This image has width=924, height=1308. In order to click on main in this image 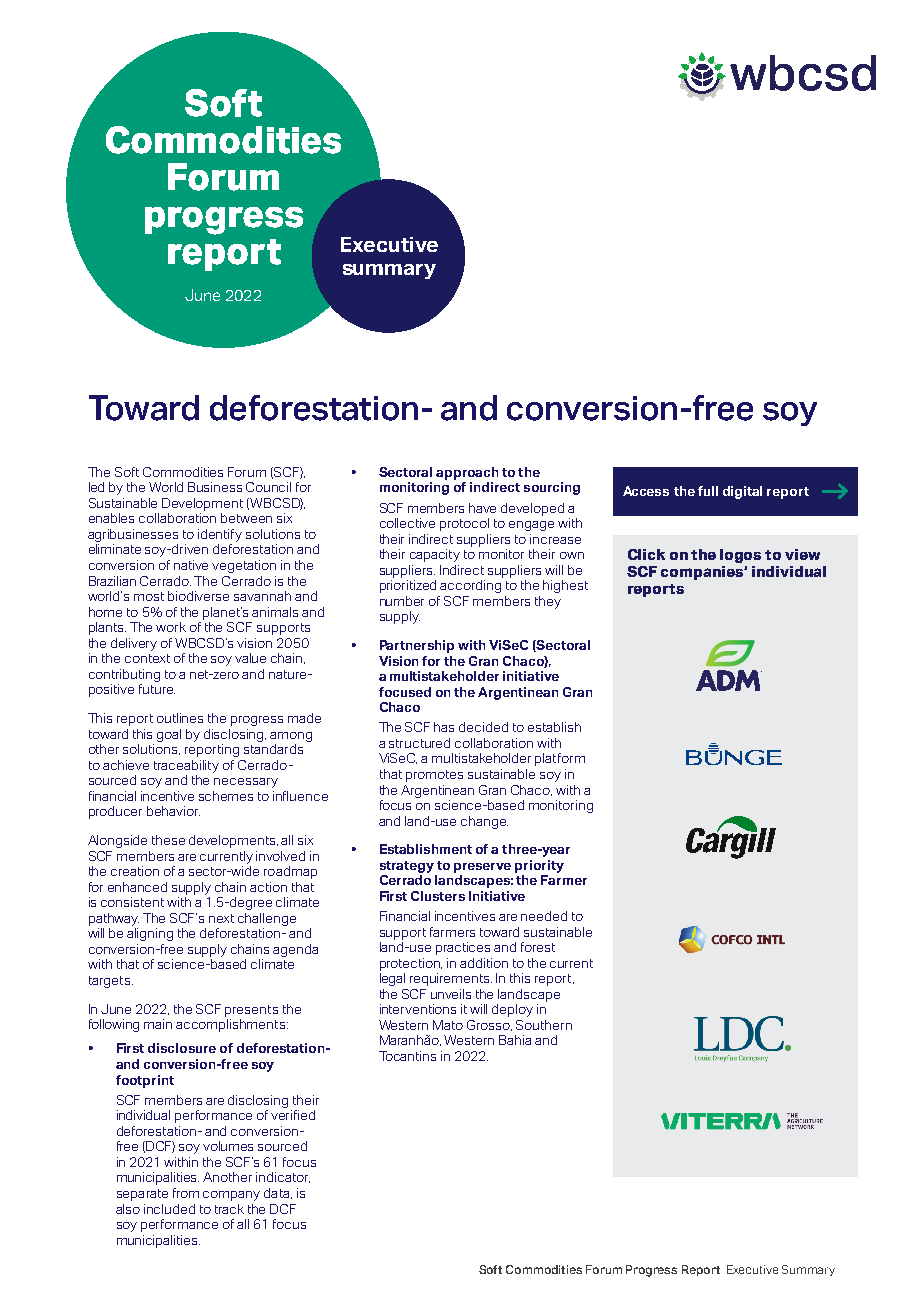, I will do `click(158, 1024)`.
